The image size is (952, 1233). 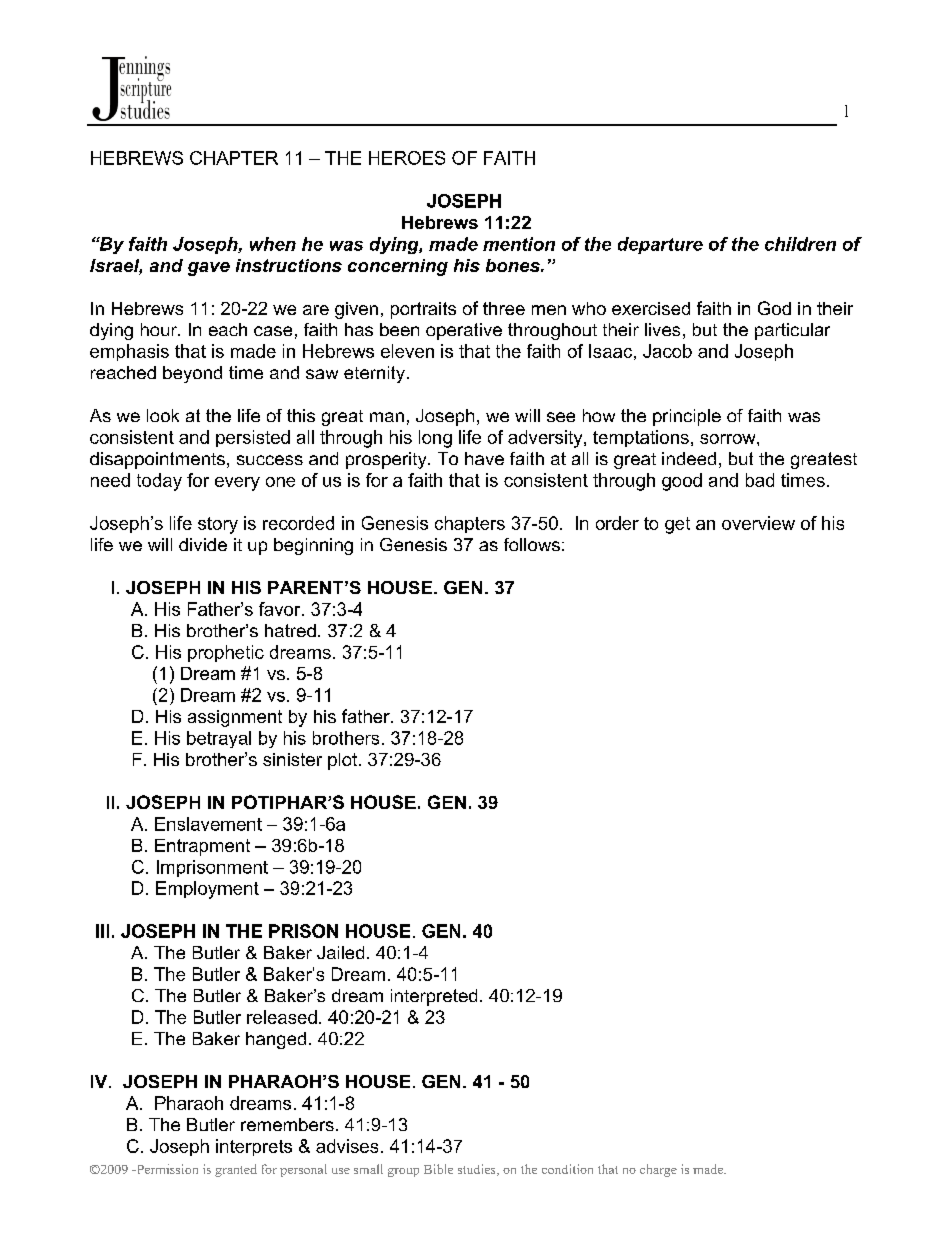 What do you see at coordinates (435, 439) in the document?
I see `long` at bounding box center [435, 439].
